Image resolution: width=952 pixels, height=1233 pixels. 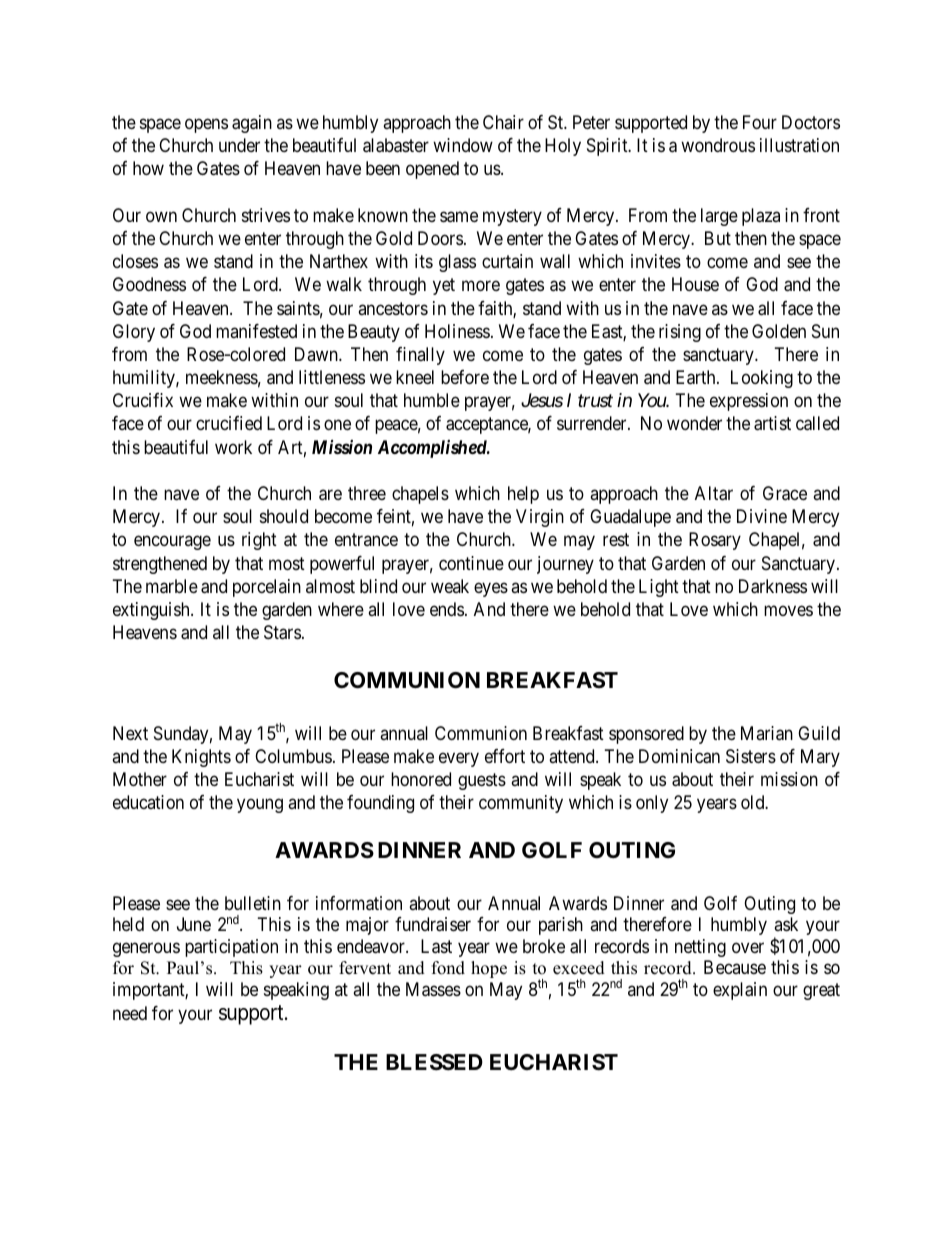 What do you see at coordinates (463, 145) in the page?
I see `window` at bounding box center [463, 145].
